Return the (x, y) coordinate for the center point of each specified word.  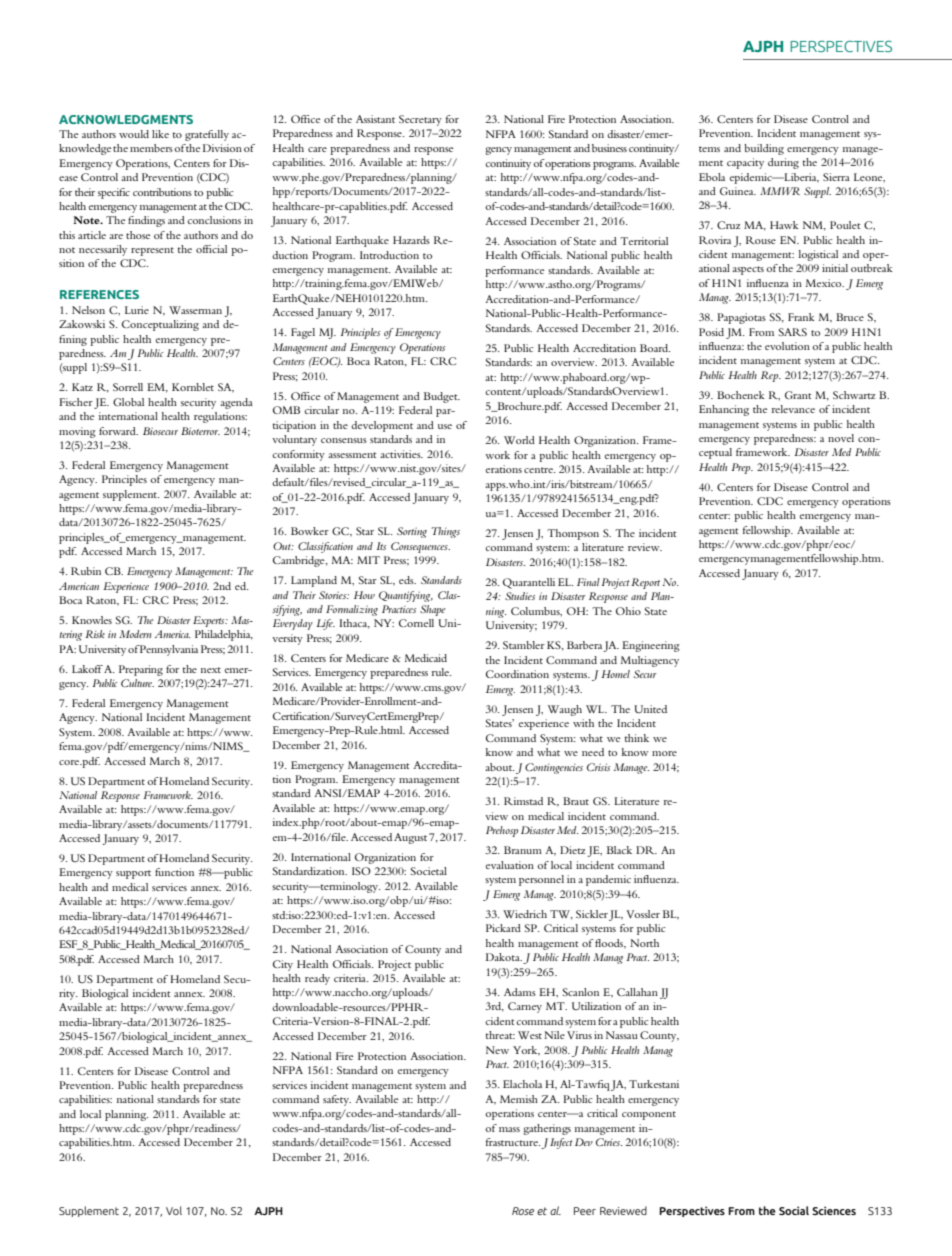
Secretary (420, 120)
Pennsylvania (168, 650)
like (160, 134)
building (764, 149)
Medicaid (426, 658)
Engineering (651, 646)
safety (337, 1100)
